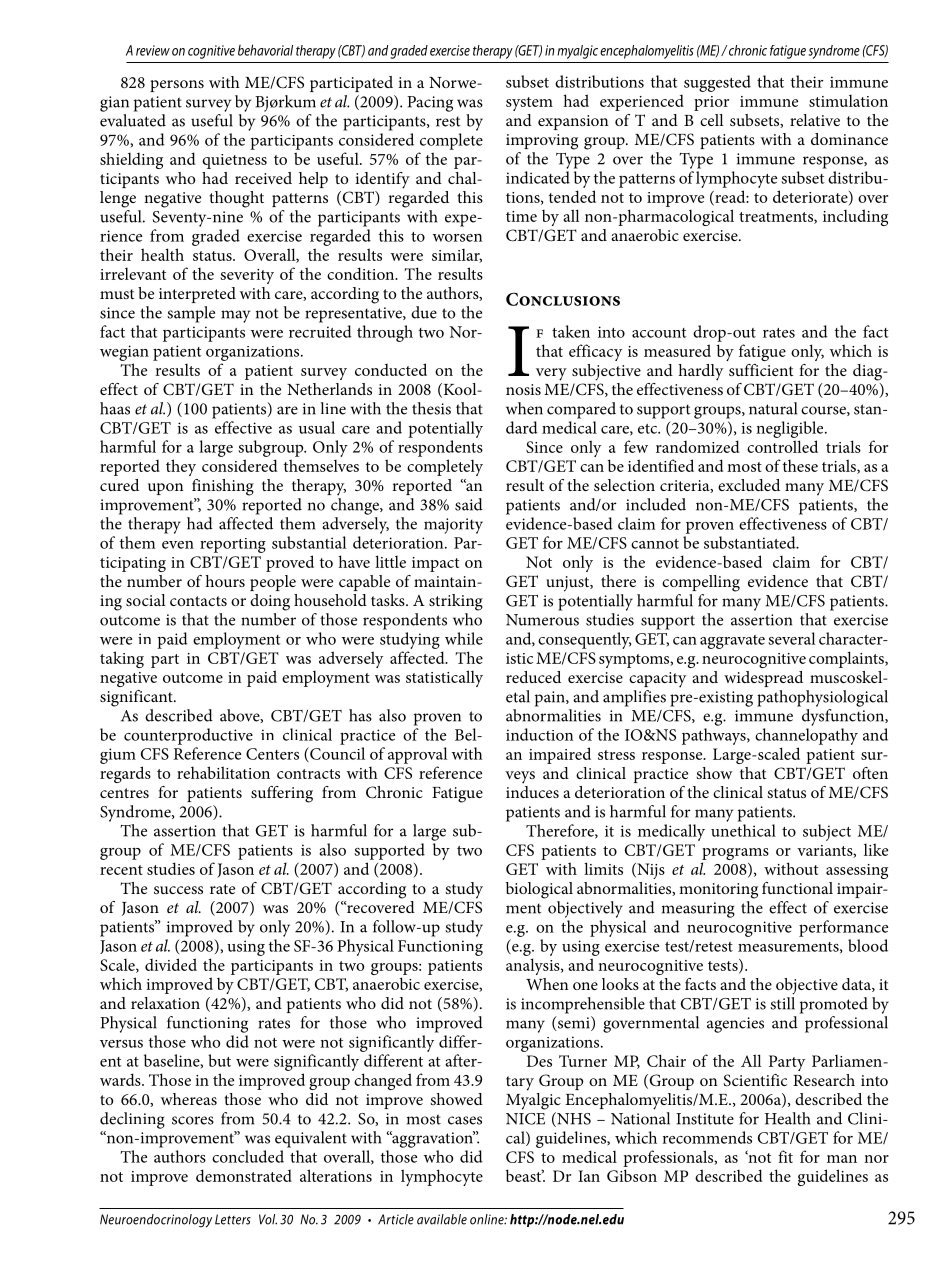 Image resolution: width=952 pixels, height=1267 pixels. Describe the element at coordinates (785, 1156) in the image. I see `fit` at that location.
